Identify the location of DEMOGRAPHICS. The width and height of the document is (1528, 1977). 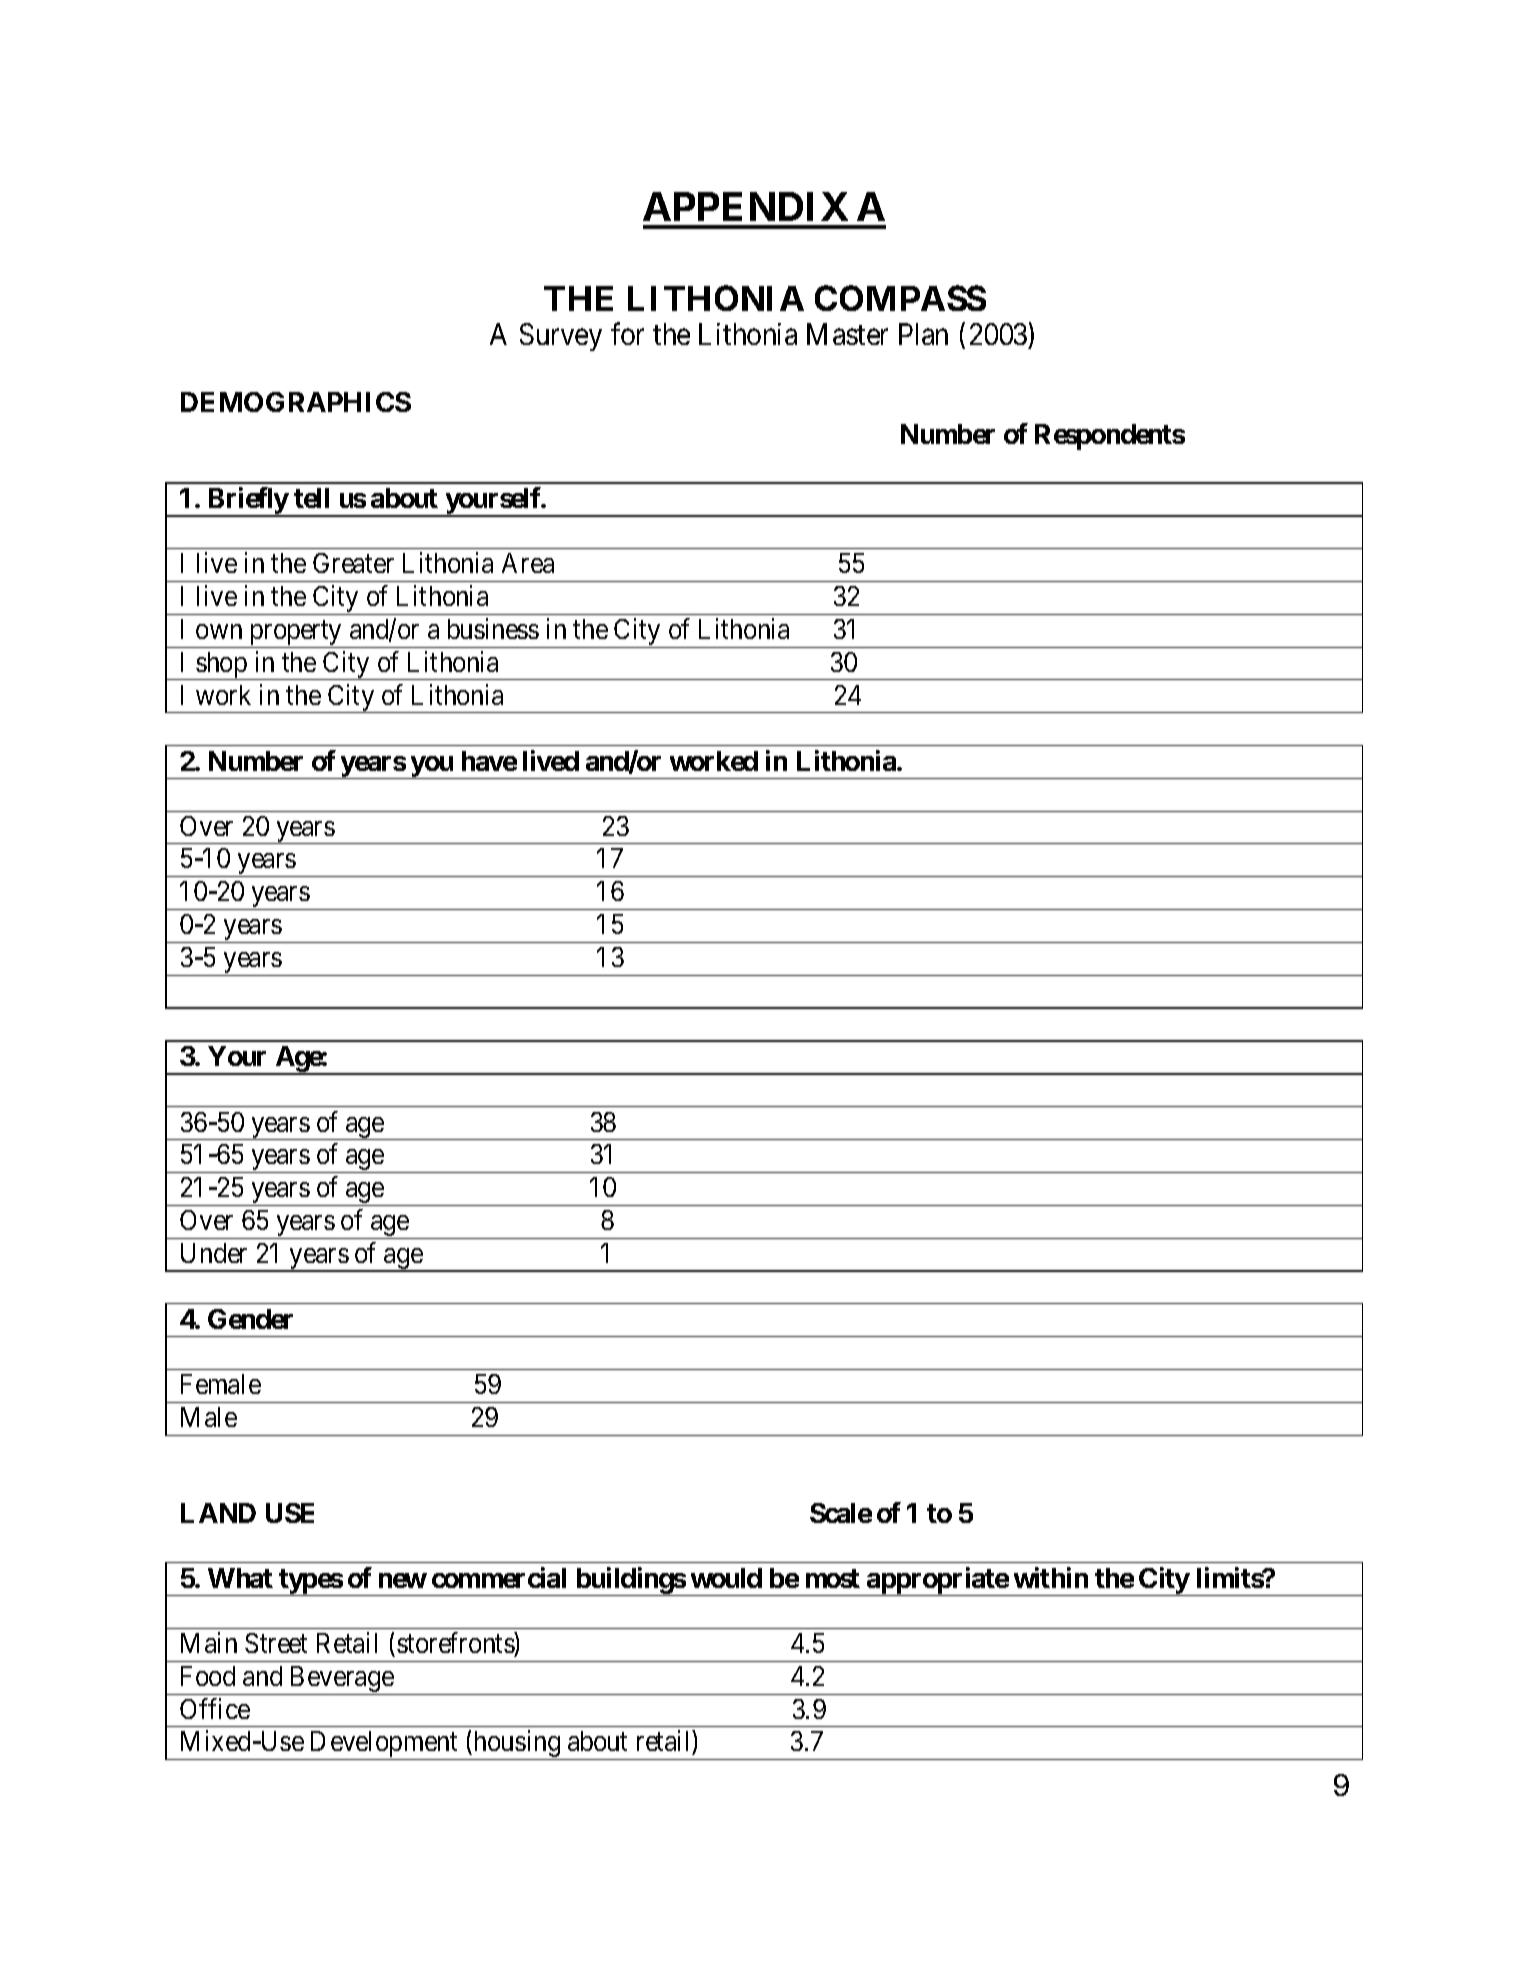
(296, 402).
